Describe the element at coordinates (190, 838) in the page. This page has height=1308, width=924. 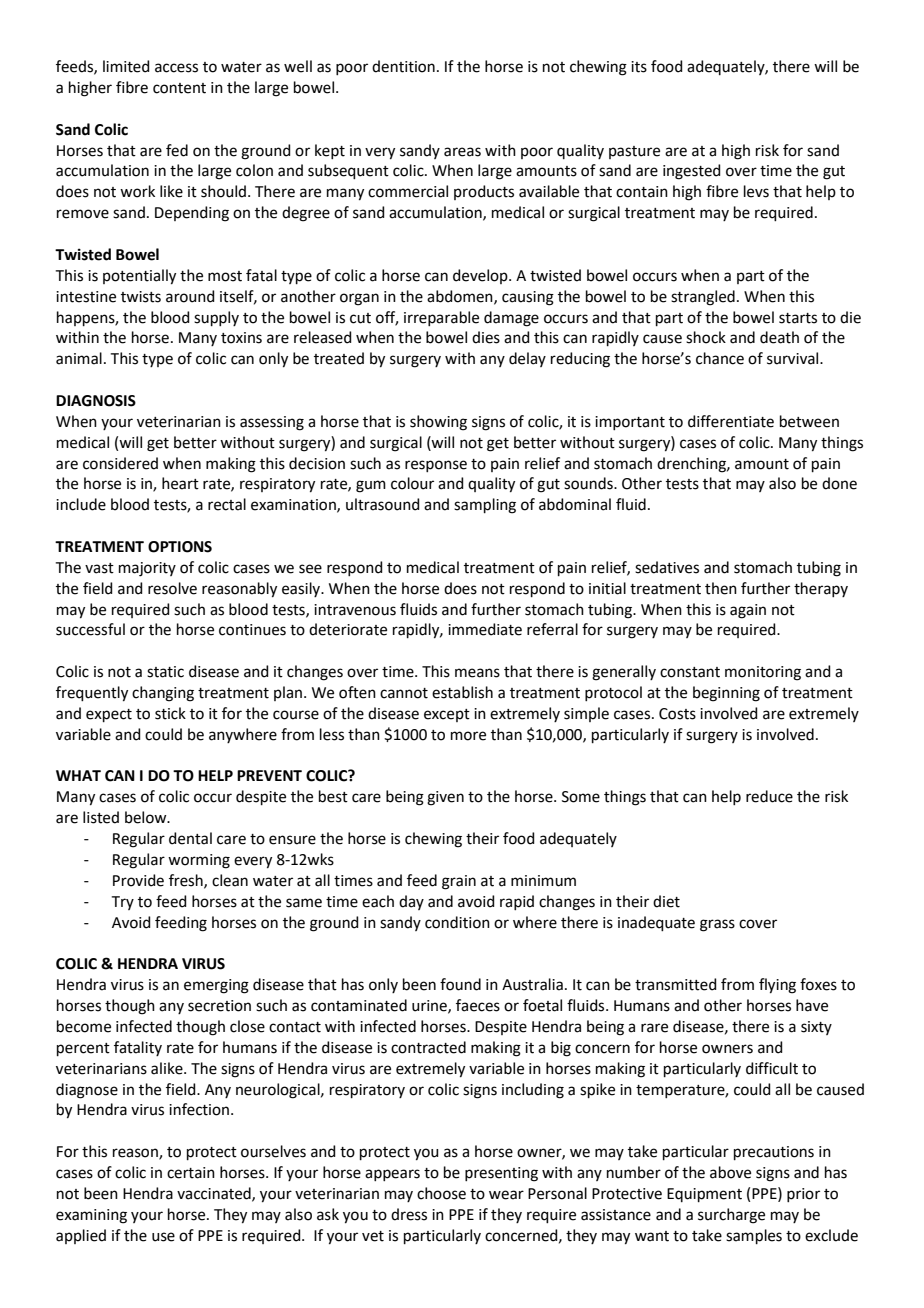
I see `dental` at that location.
